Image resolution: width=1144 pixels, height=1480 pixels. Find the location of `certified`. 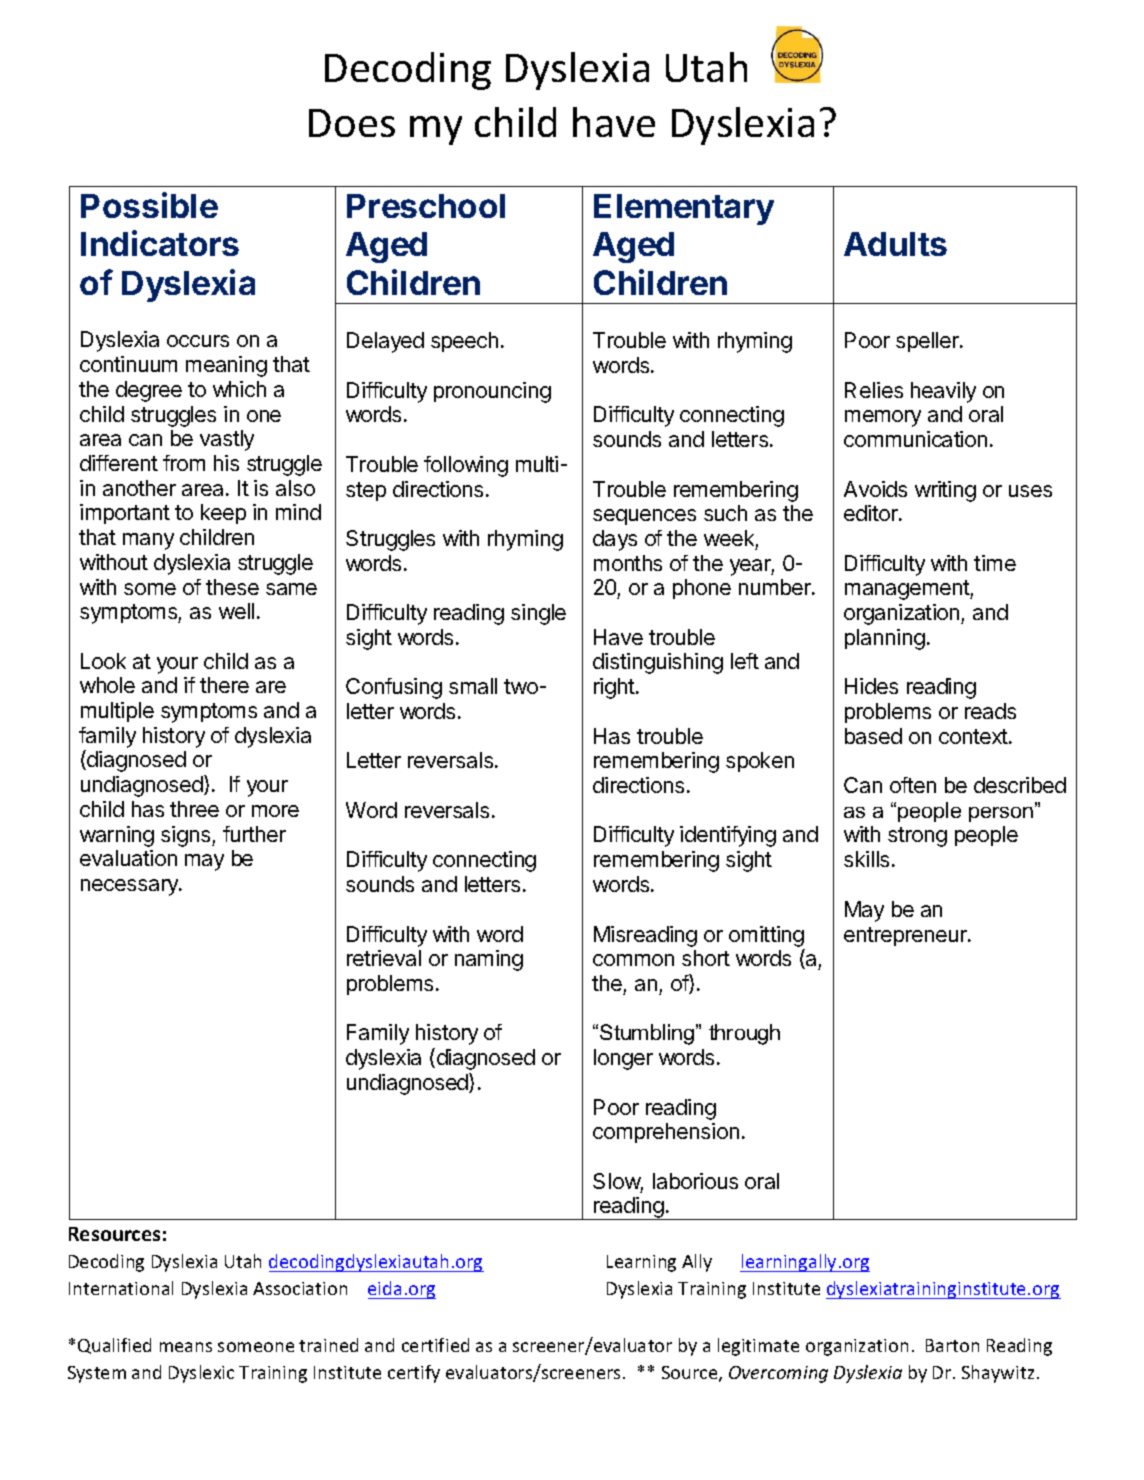

certified is located at coordinates (435, 1345).
